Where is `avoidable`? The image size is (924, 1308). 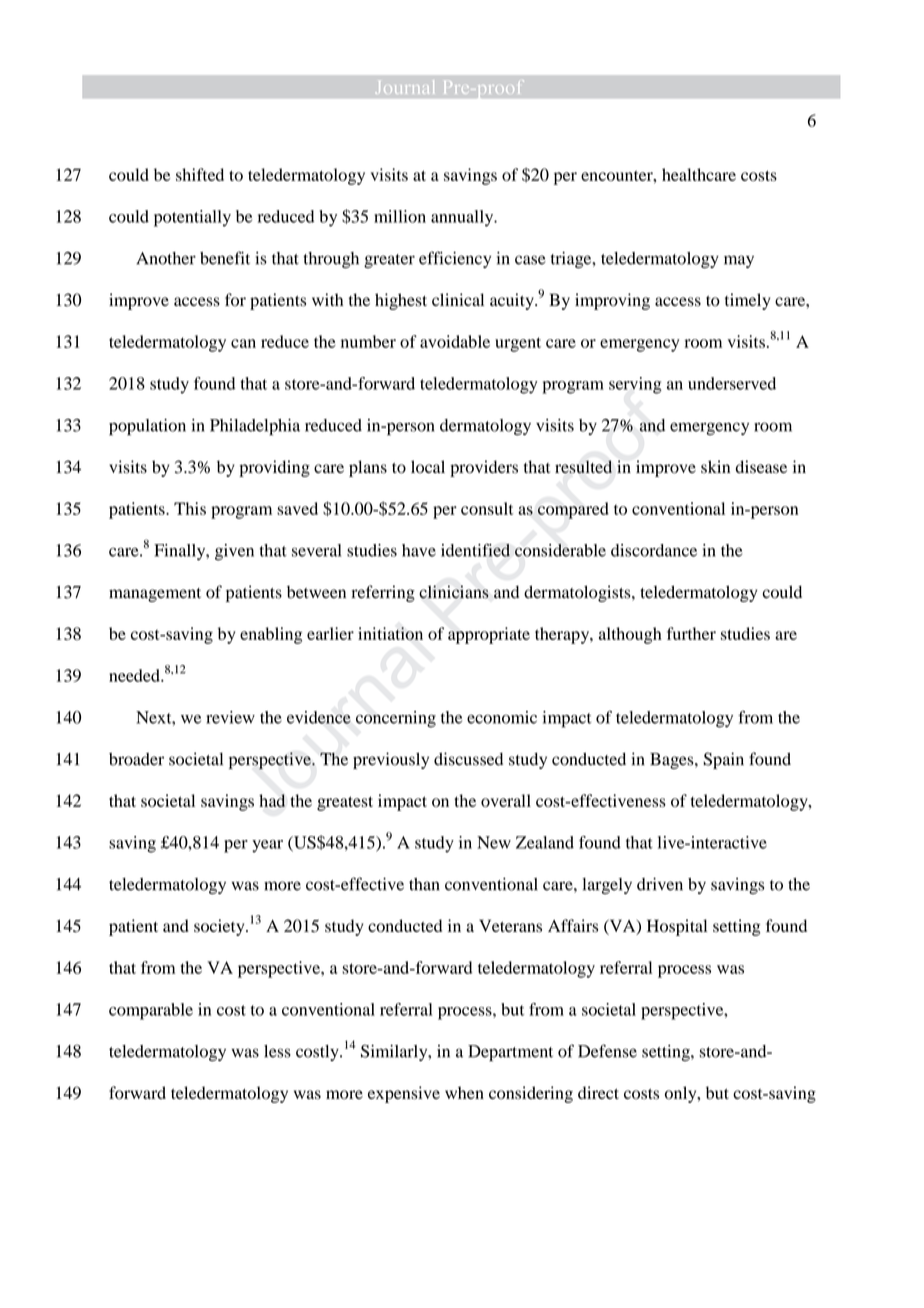
avoidable is located at coordinates (455, 341).
